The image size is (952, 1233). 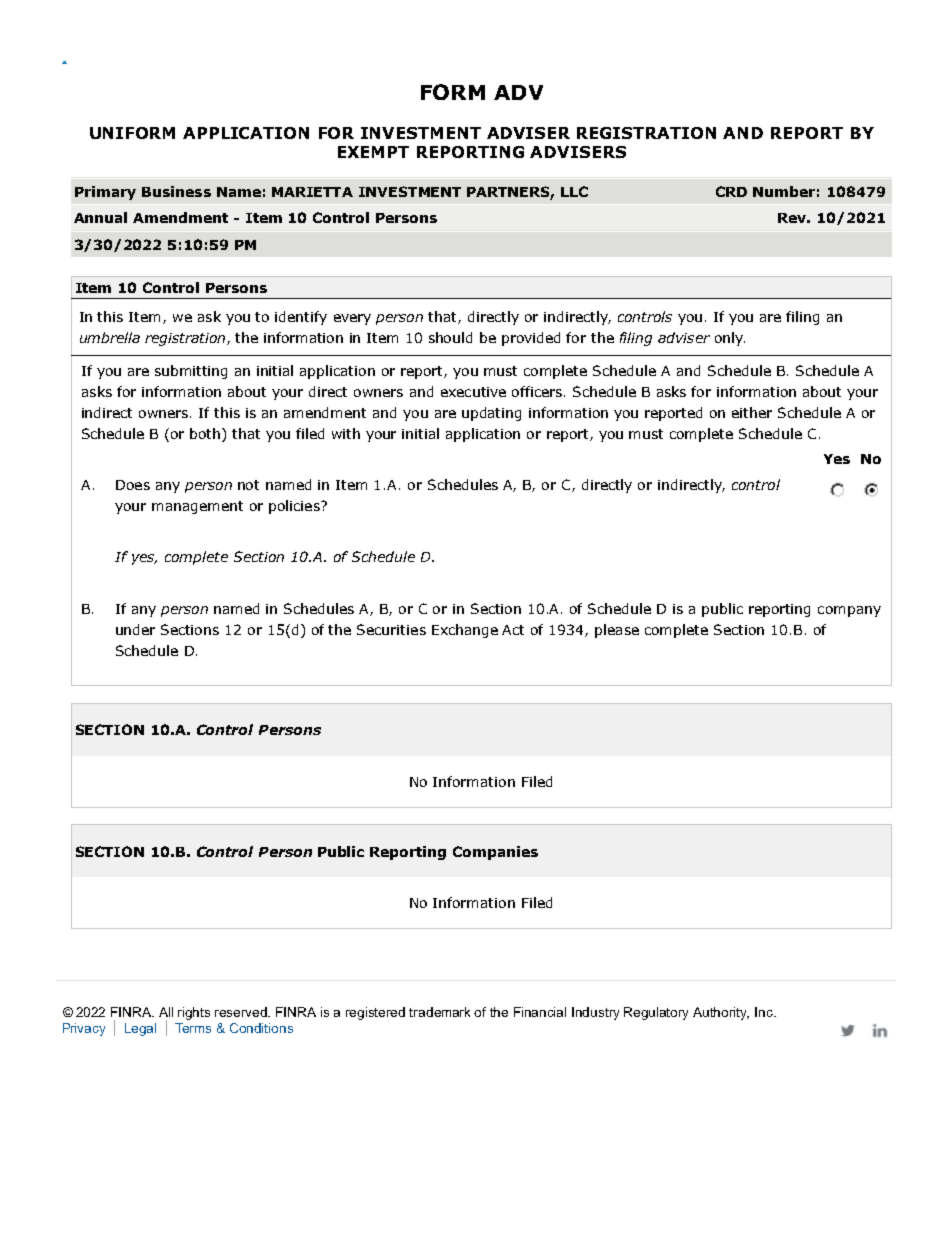 I want to click on submitting, so click(x=191, y=372).
